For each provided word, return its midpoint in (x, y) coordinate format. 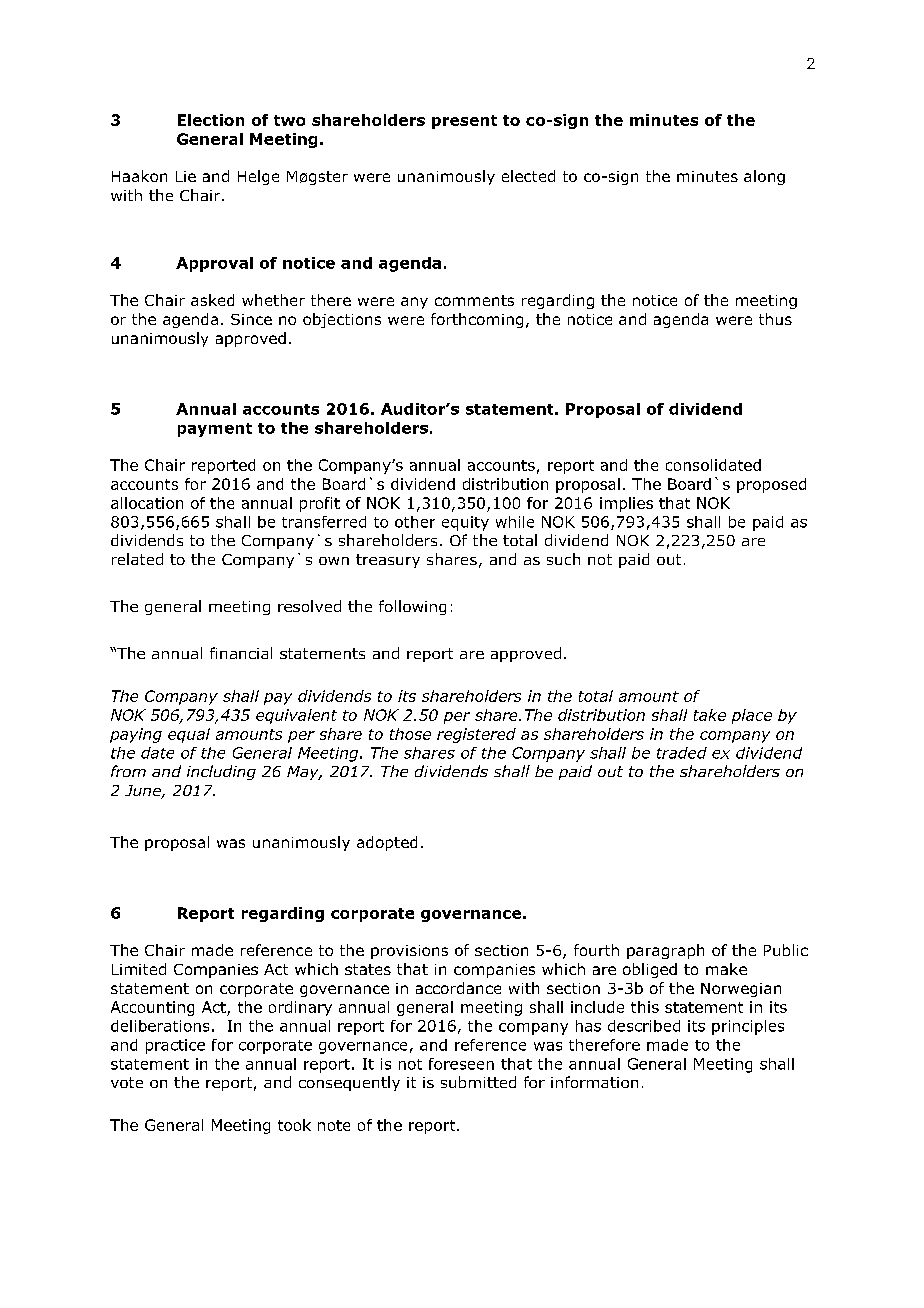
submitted (478, 1082)
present (464, 122)
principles (748, 1027)
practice (175, 1046)
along (764, 177)
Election (211, 120)
